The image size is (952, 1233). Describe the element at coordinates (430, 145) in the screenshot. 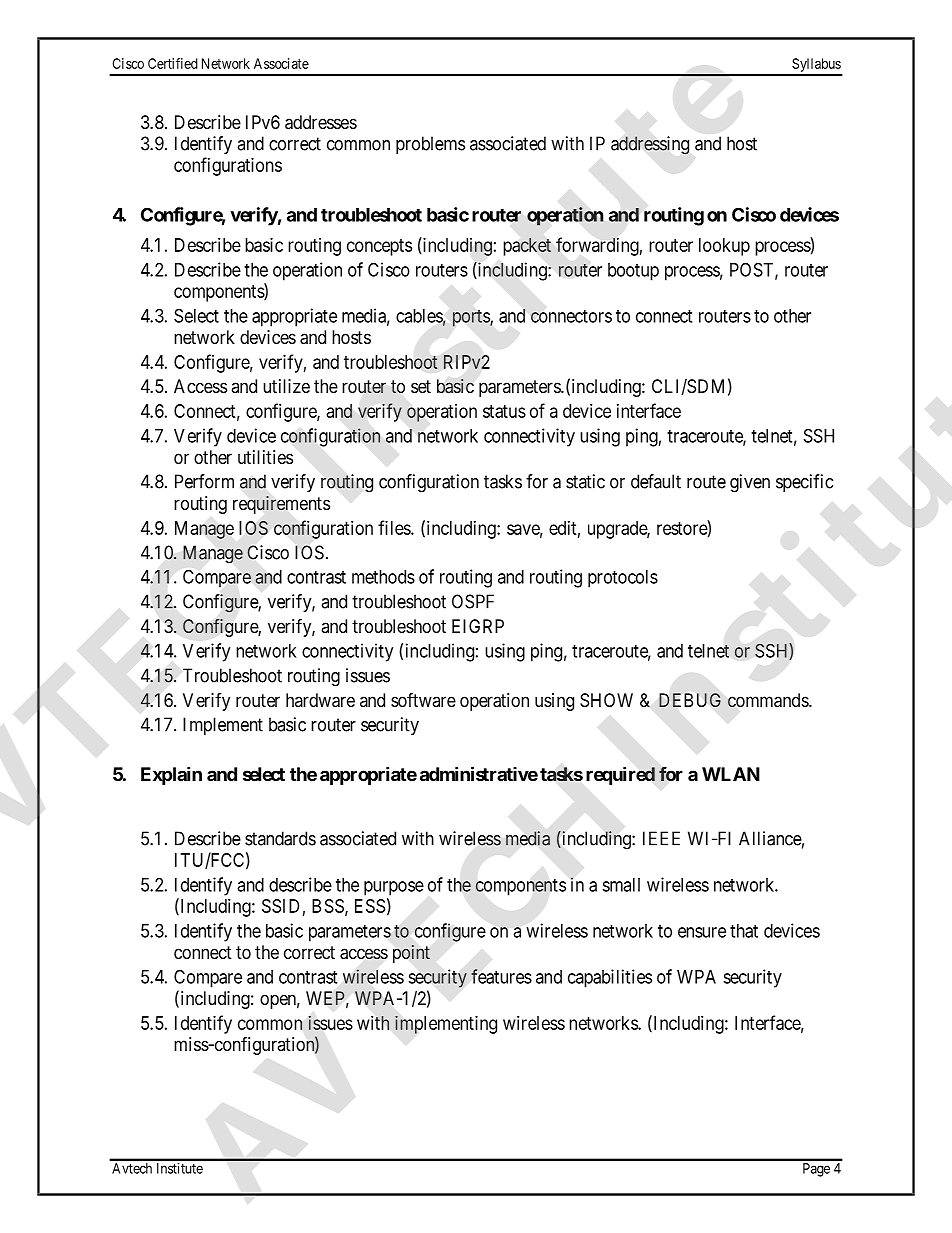

I see `problems` at that location.
